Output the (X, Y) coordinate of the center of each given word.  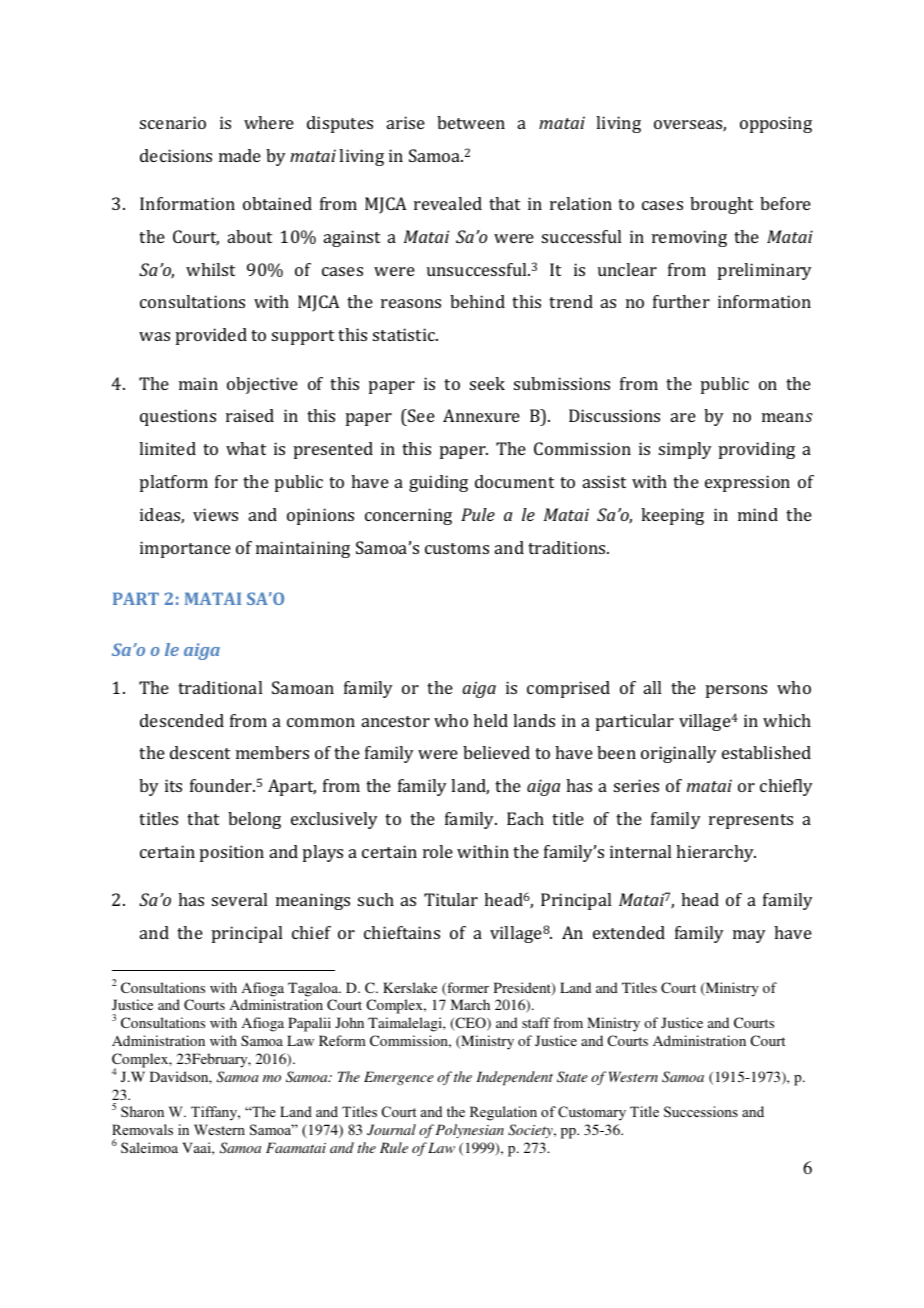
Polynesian (470, 1131)
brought (721, 205)
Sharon (142, 1111)
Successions (701, 1112)
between (471, 122)
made (240, 155)
